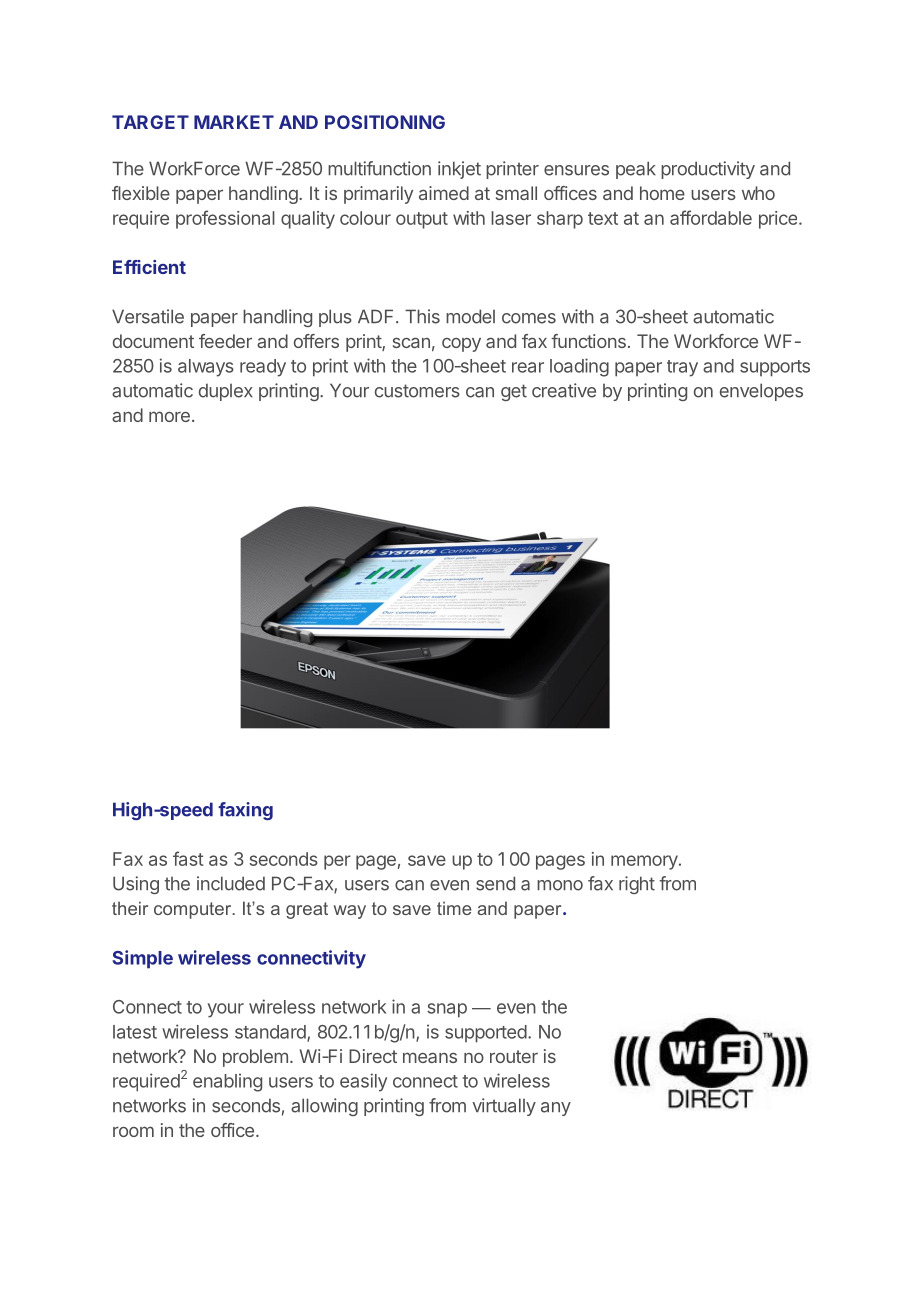 This page has width=924, height=1308. Describe the element at coordinates (245, 811) in the page. I see `faxing` at that location.
